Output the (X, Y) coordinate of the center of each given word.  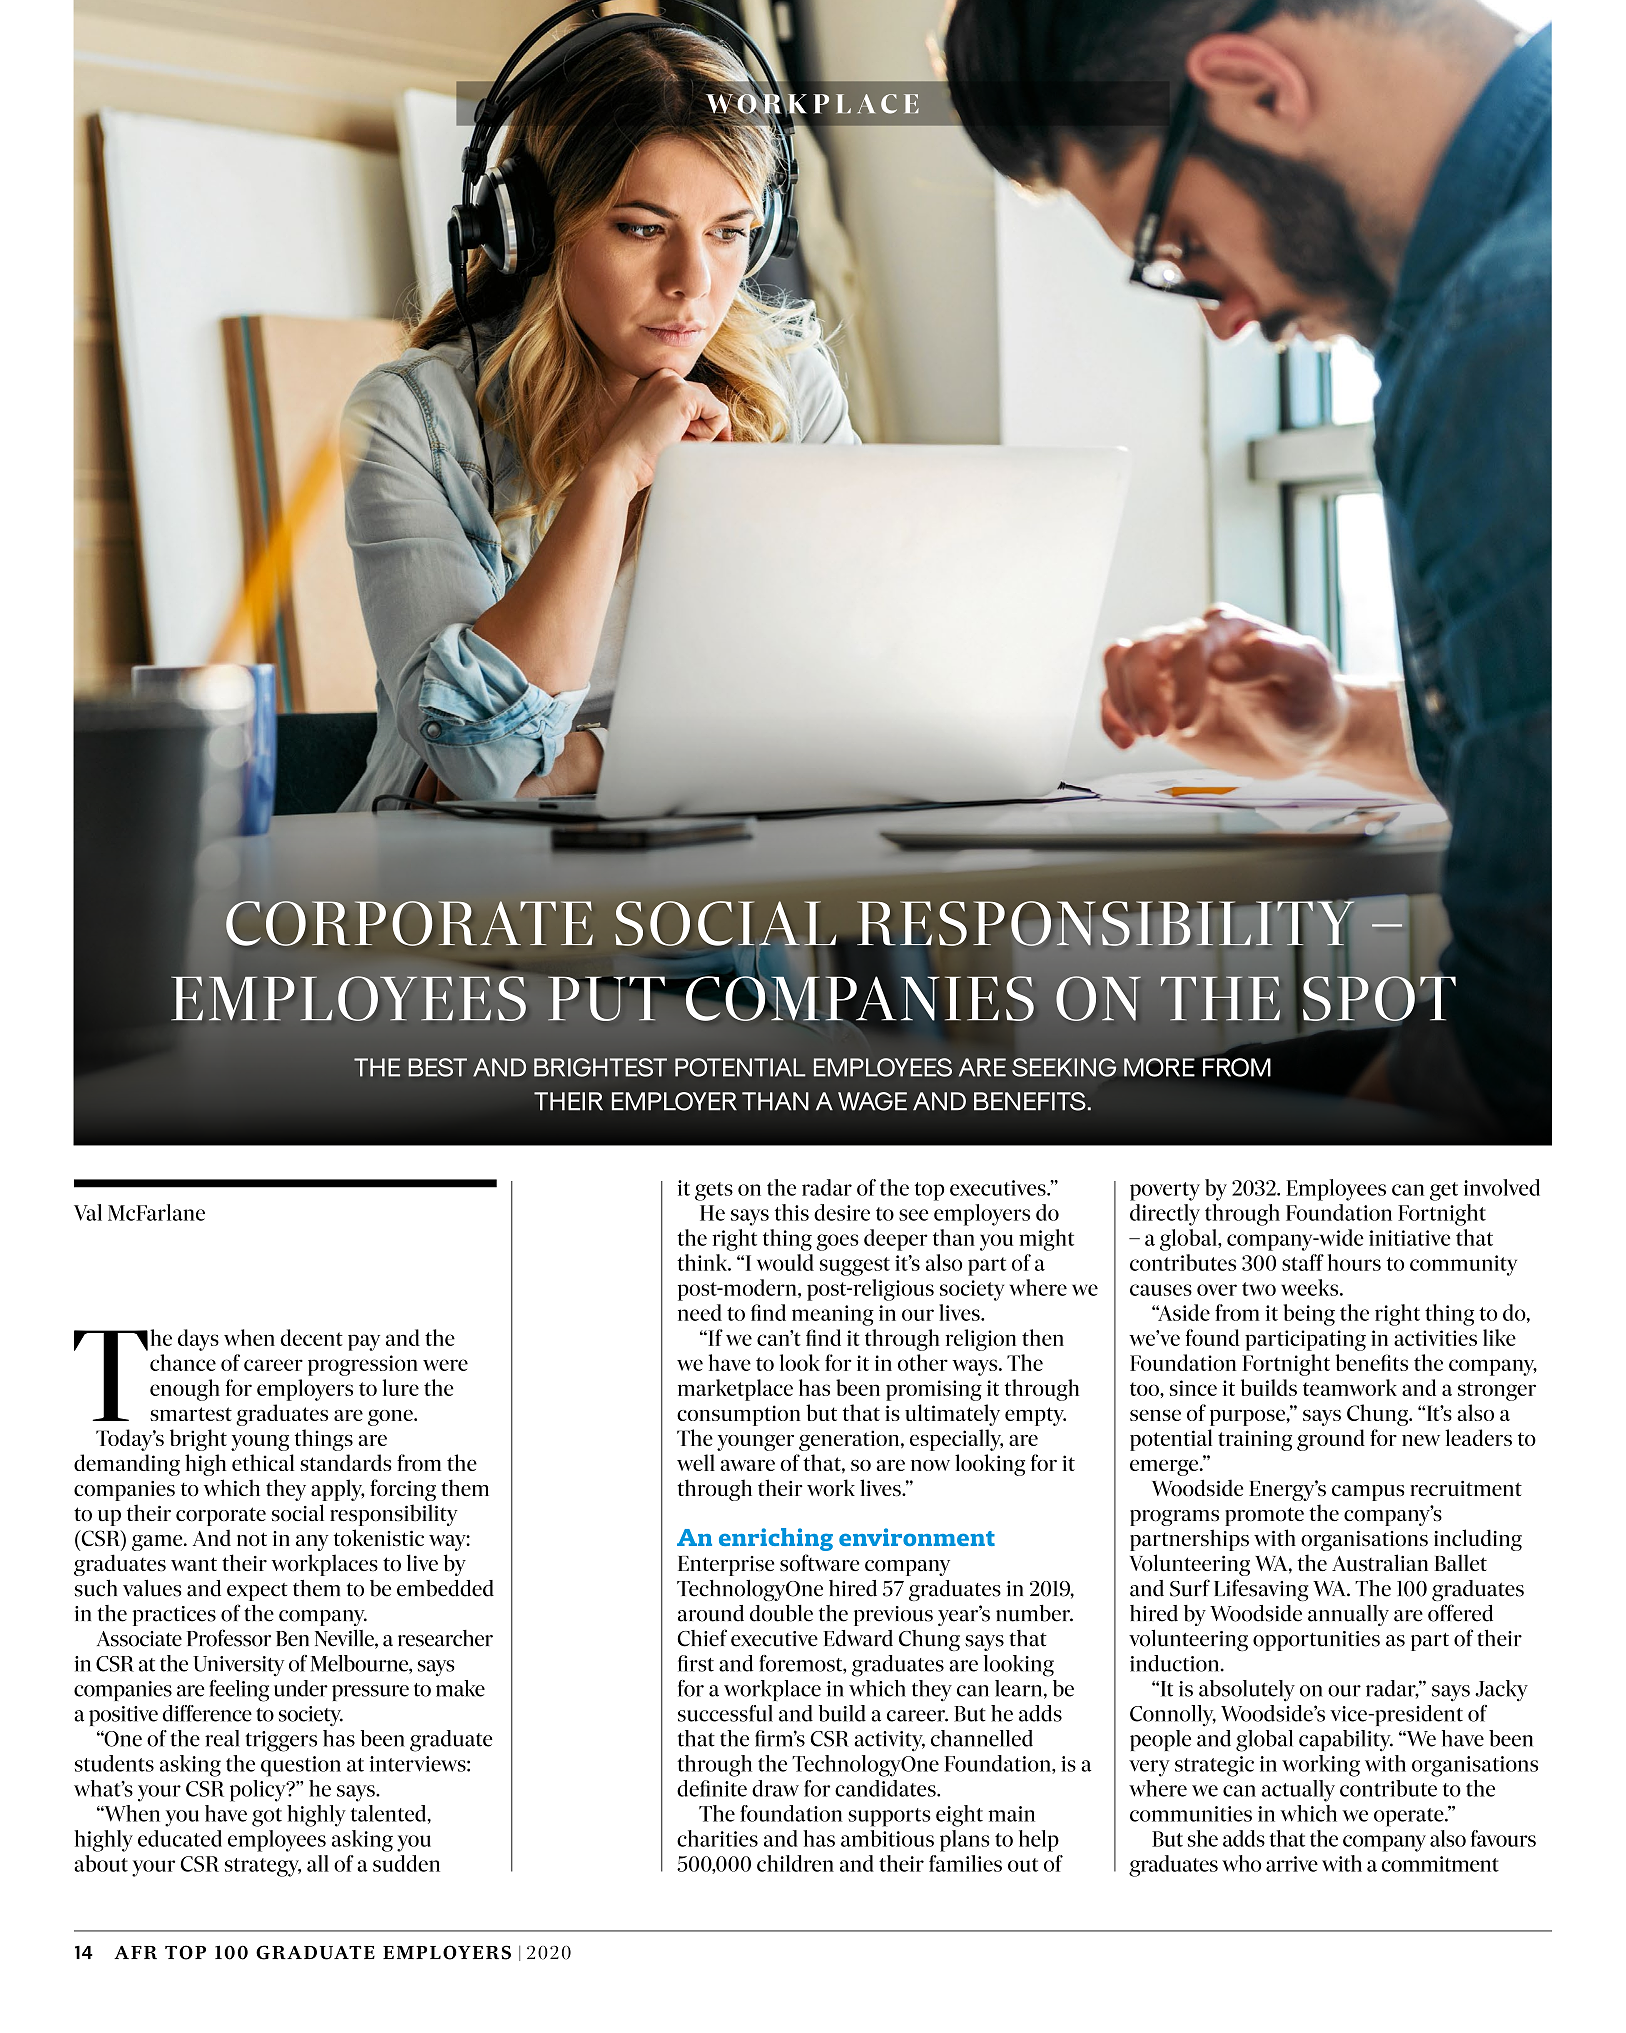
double (781, 1613)
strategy (263, 1867)
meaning (833, 1315)
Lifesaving (1261, 1590)
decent (311, 1337)
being (1309, 1315)
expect (257, 1592)
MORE (1159, 1067)
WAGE (872, 1101)
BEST (437, 1067)
